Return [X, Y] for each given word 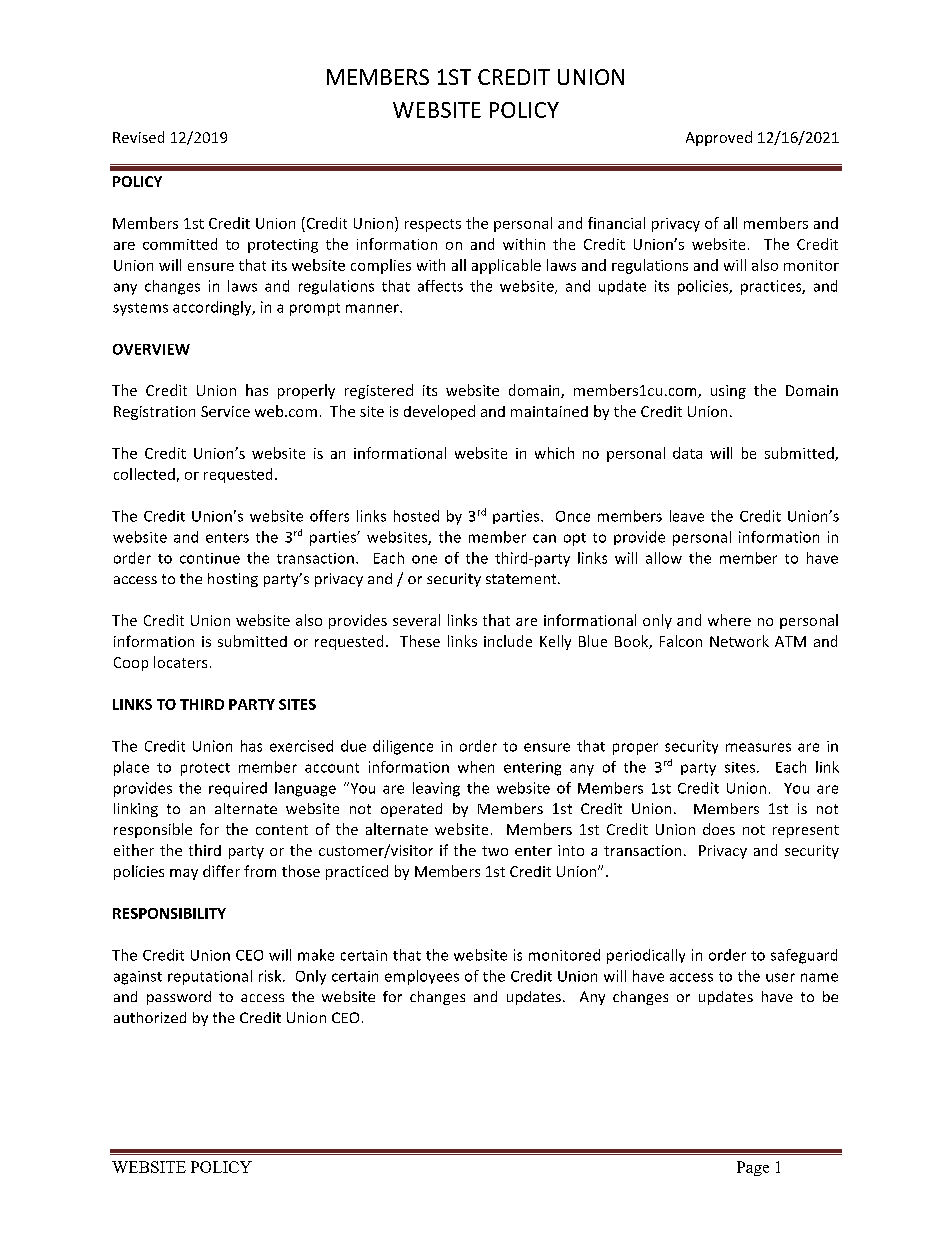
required [238, 789]
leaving [436, 789]
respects [433, 225]
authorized [150, 1017]
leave [687, 516]
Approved [719, 138]
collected [144, 474]
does [719, 829]
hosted [416, 516]
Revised [138, 137]
